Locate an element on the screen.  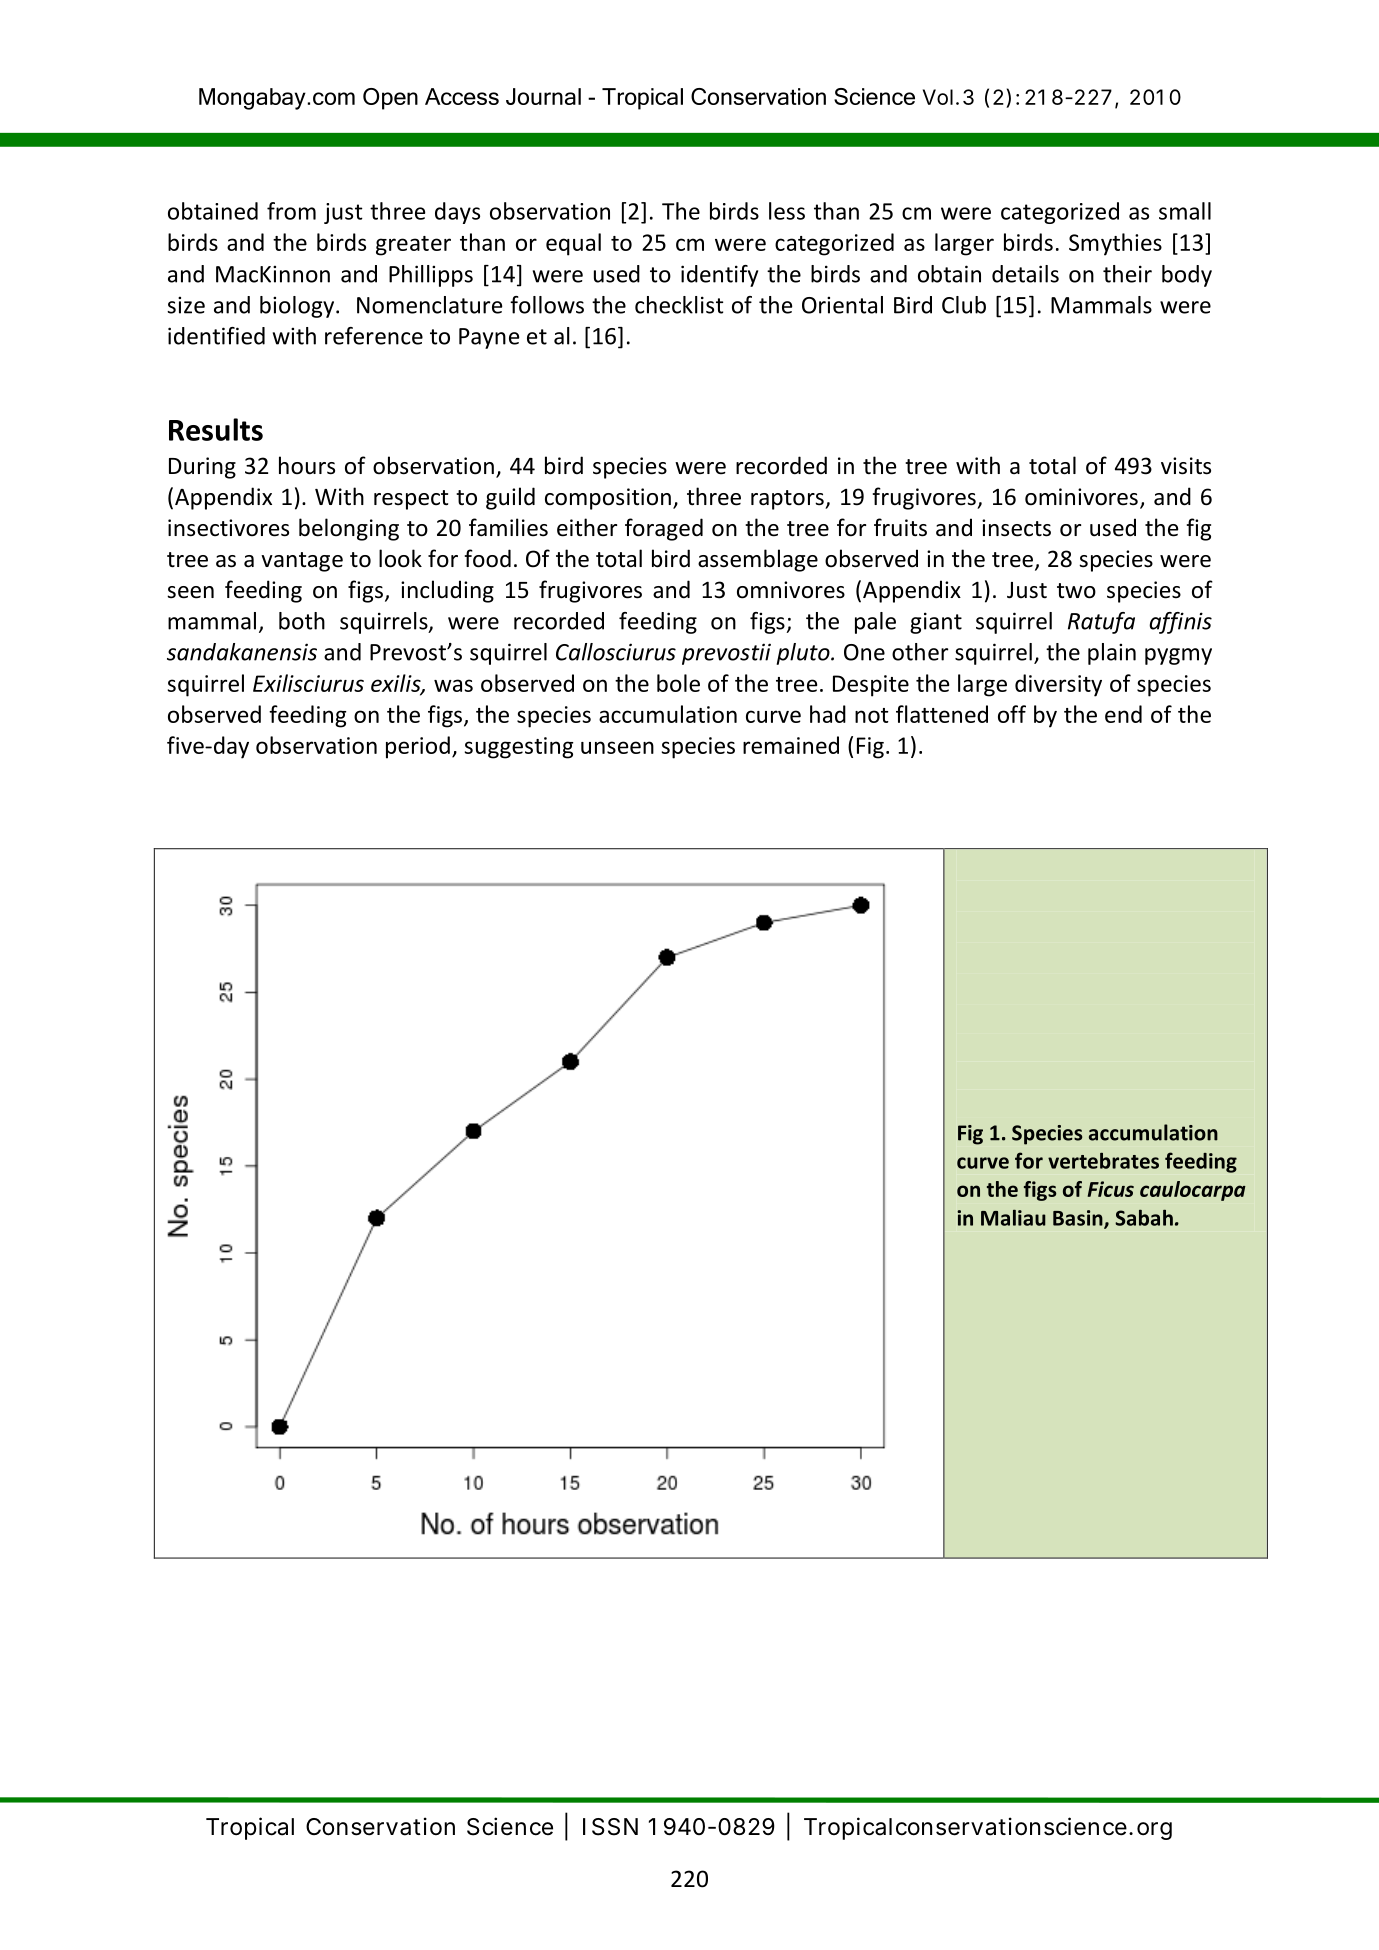
vantage is located at coordinates (302, 562).
